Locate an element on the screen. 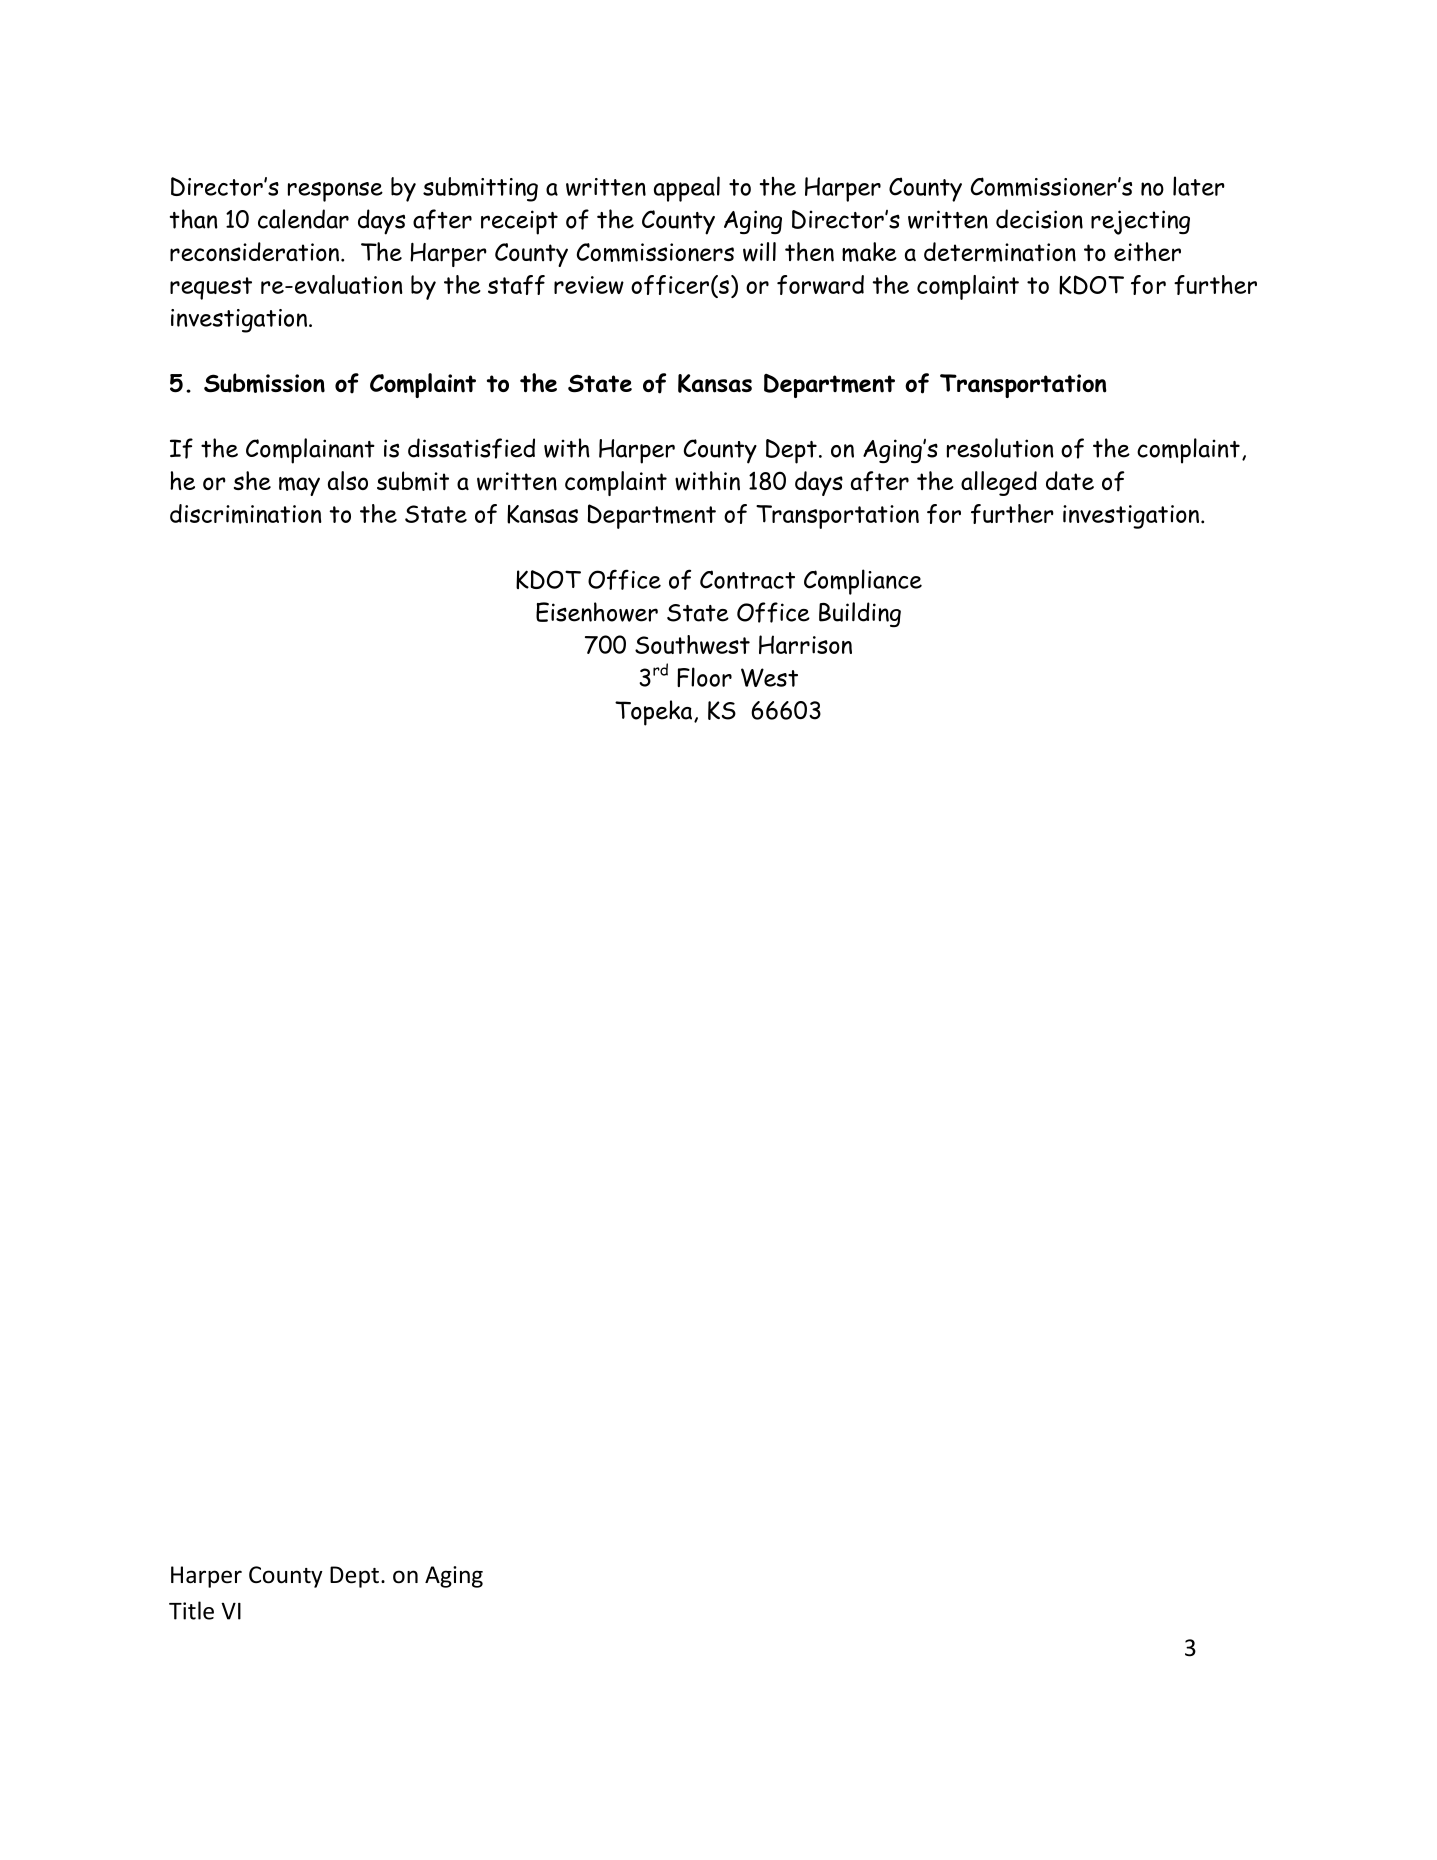 The image size is (1437, 1860). alleged is located at coordinates (999, 483).
